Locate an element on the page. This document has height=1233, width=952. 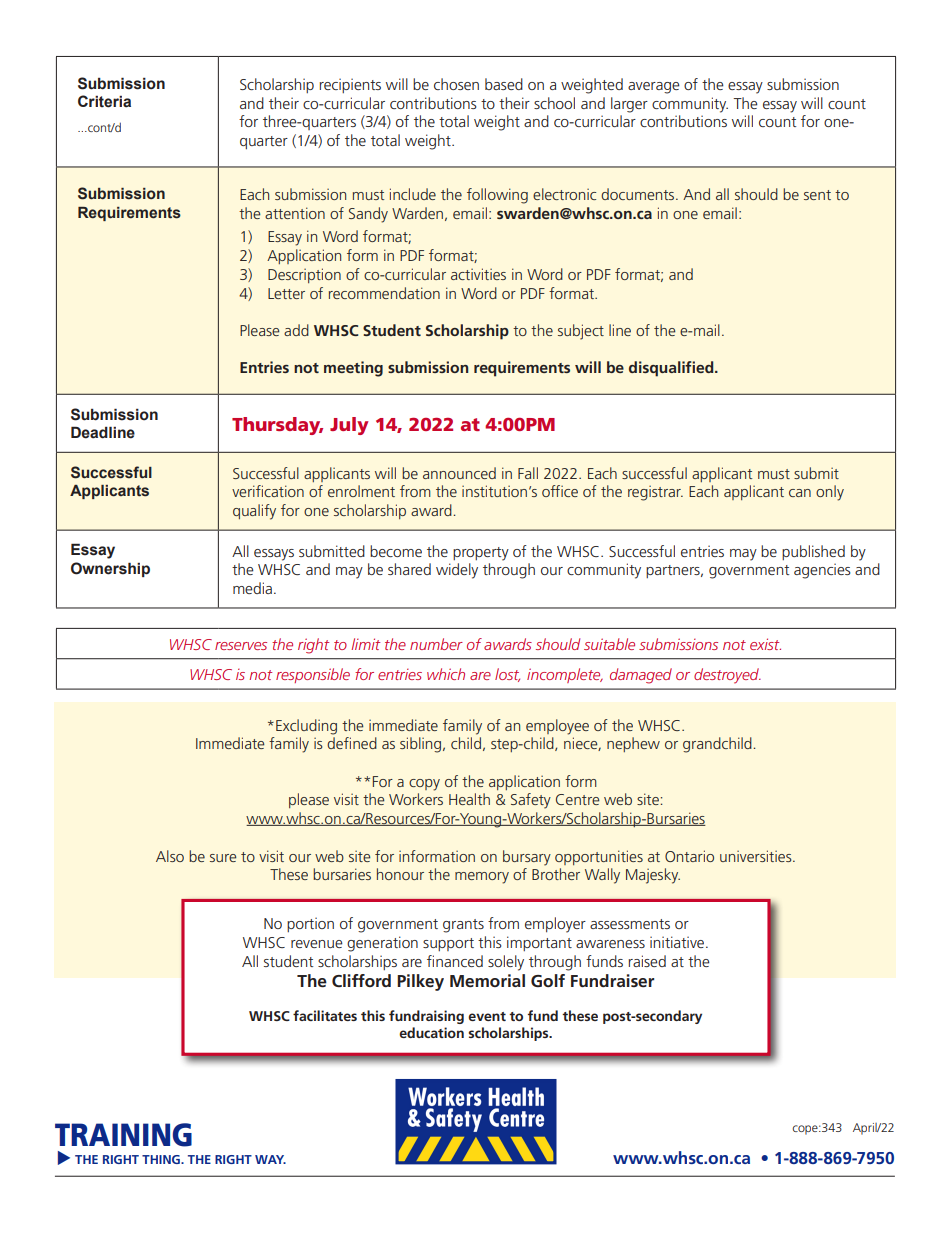
Criteria is located at coordinates (104, 101).
